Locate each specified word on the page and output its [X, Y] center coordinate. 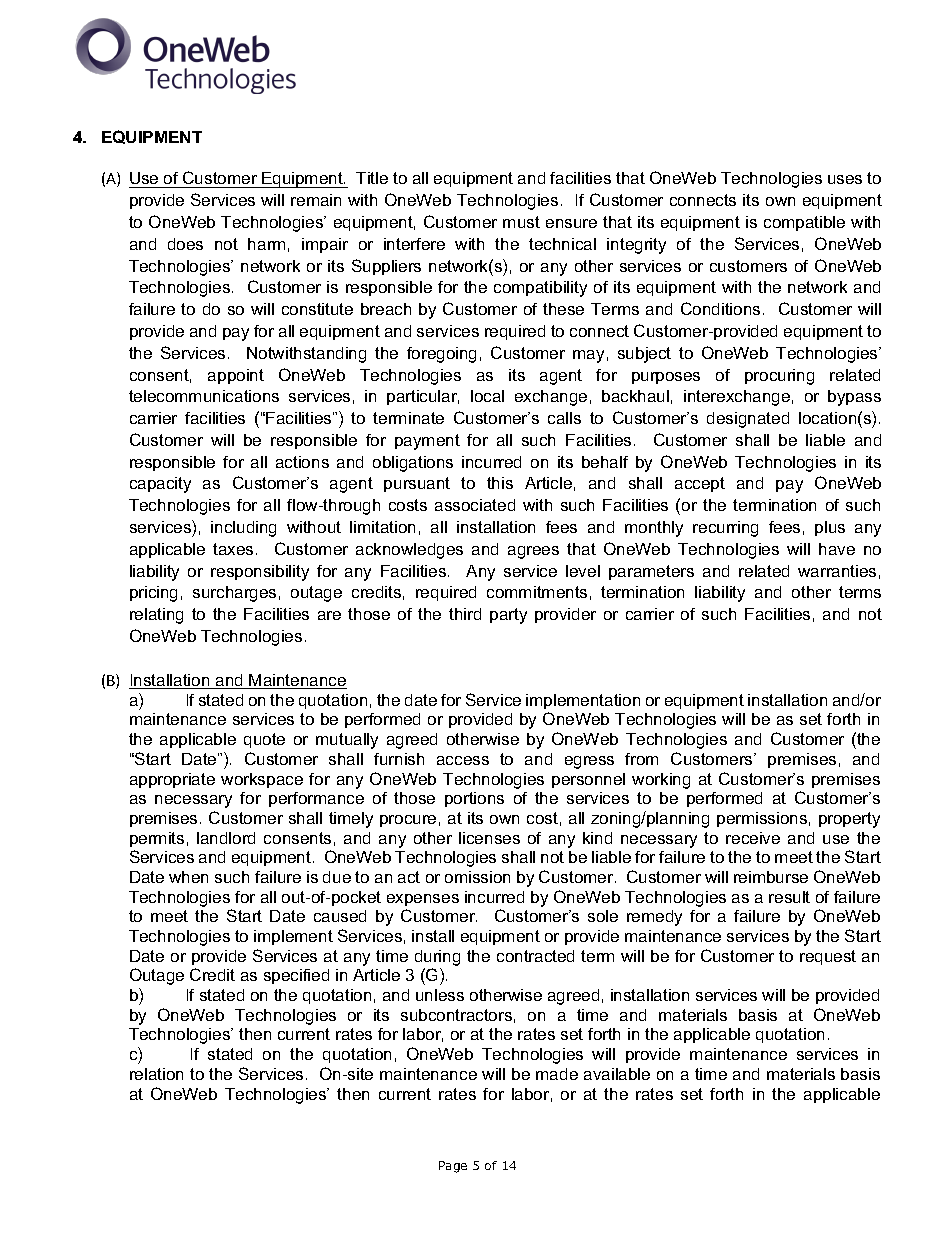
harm [266, 244]
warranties [837, 571]
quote [264, 740]
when [188, 877]
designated [748, 420]
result [789, 897]
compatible [804, 223]
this [500, 483]
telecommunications [204, 396]
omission [477, 877]
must [521, 222]
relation [156, 1074]
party [508, 616]
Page [453, 1167]
